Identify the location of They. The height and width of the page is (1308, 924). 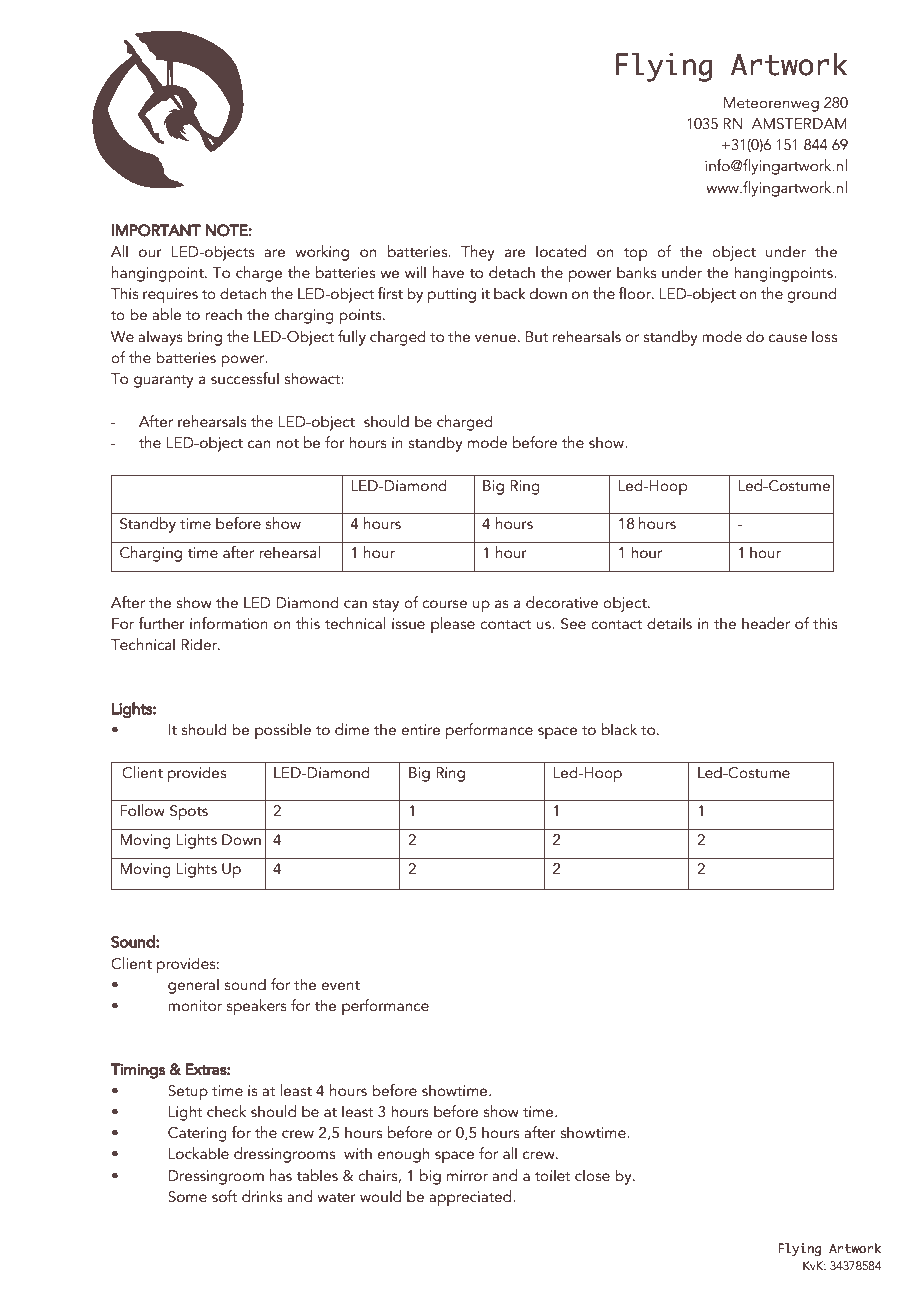
(478, 253).
